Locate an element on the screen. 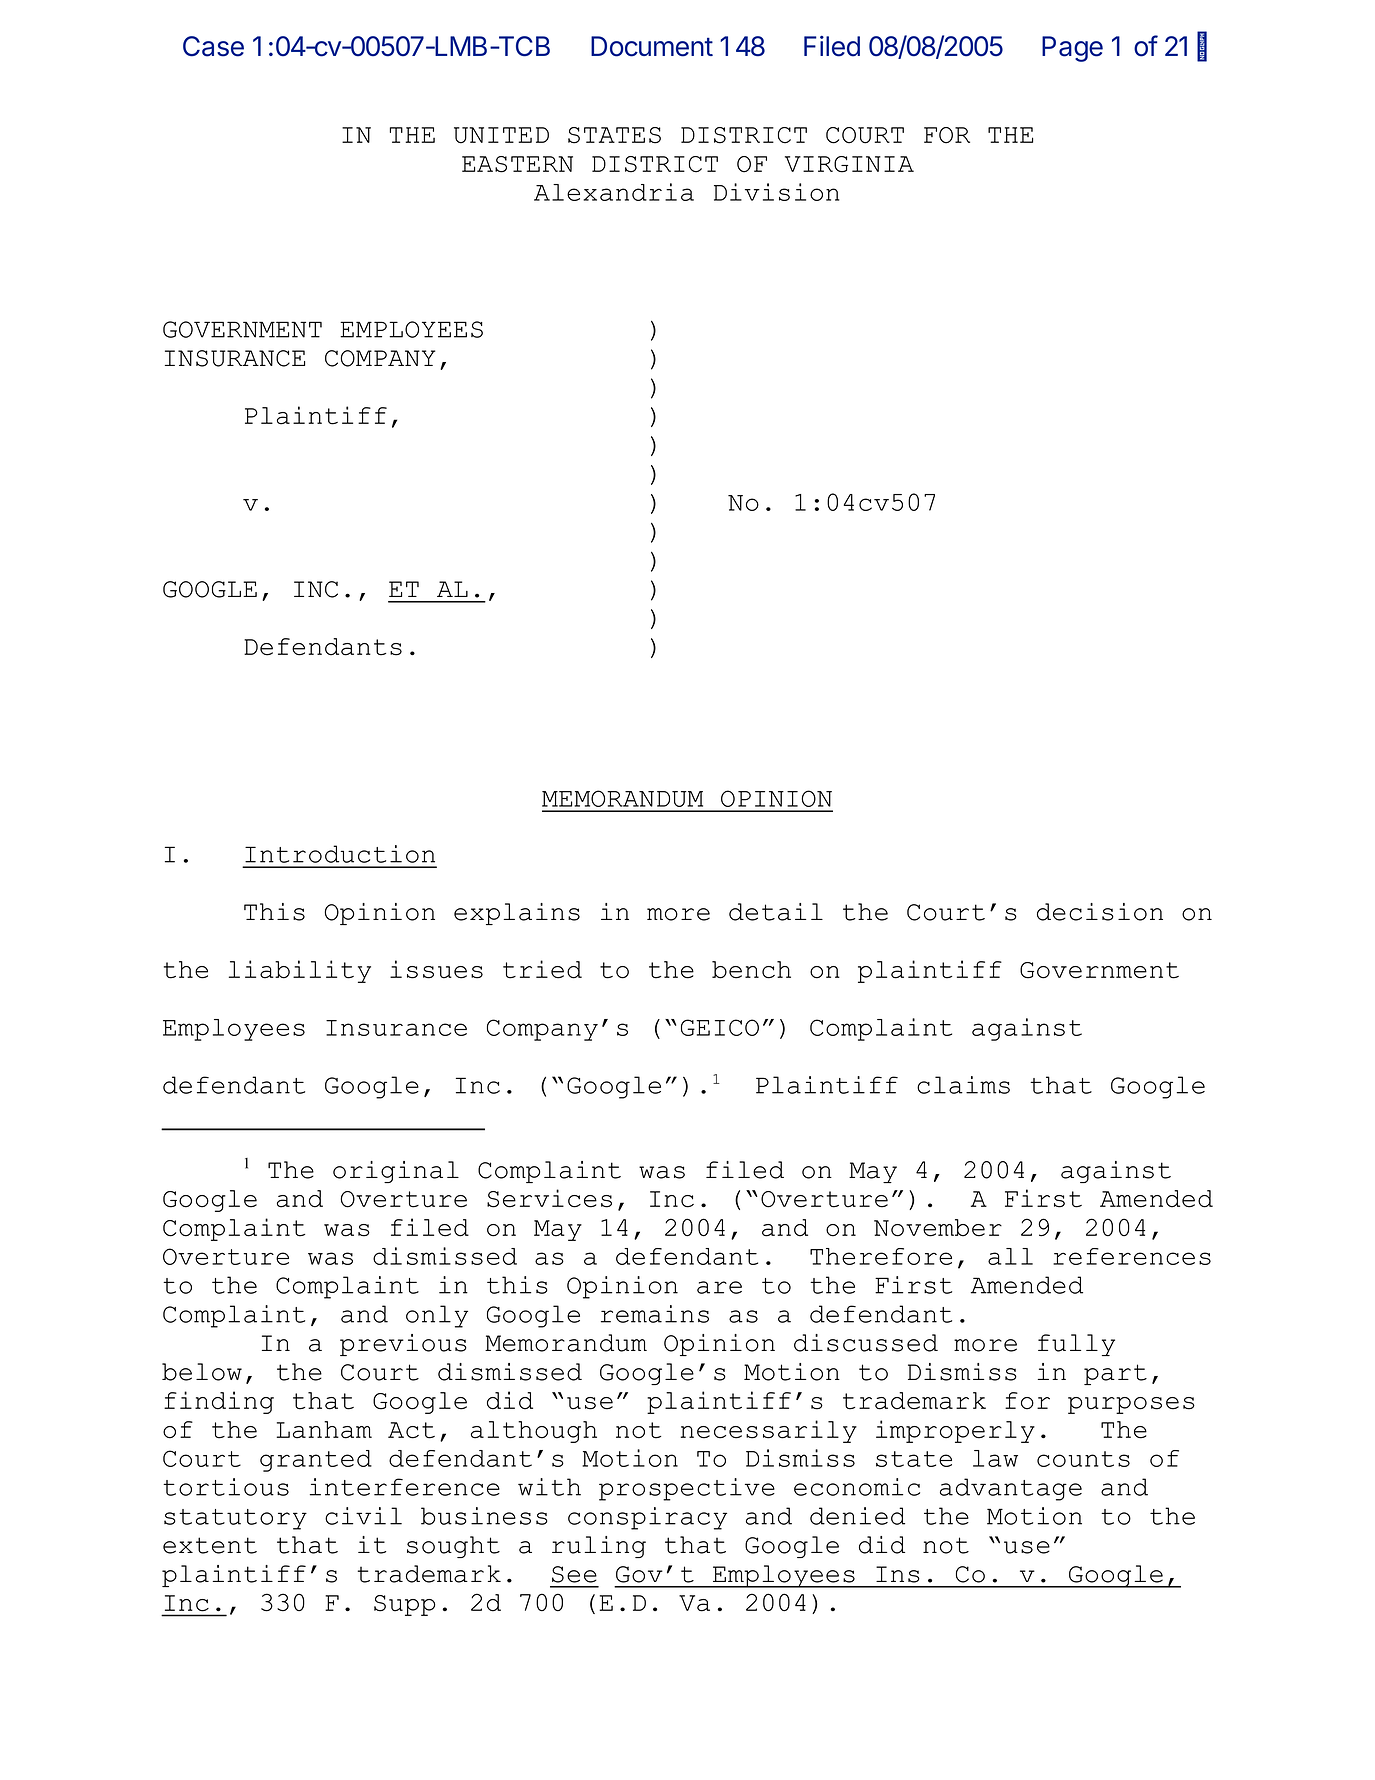 The width and height of the screenshot is (1375, 1780). Case is located at coordinates (213, 46).
